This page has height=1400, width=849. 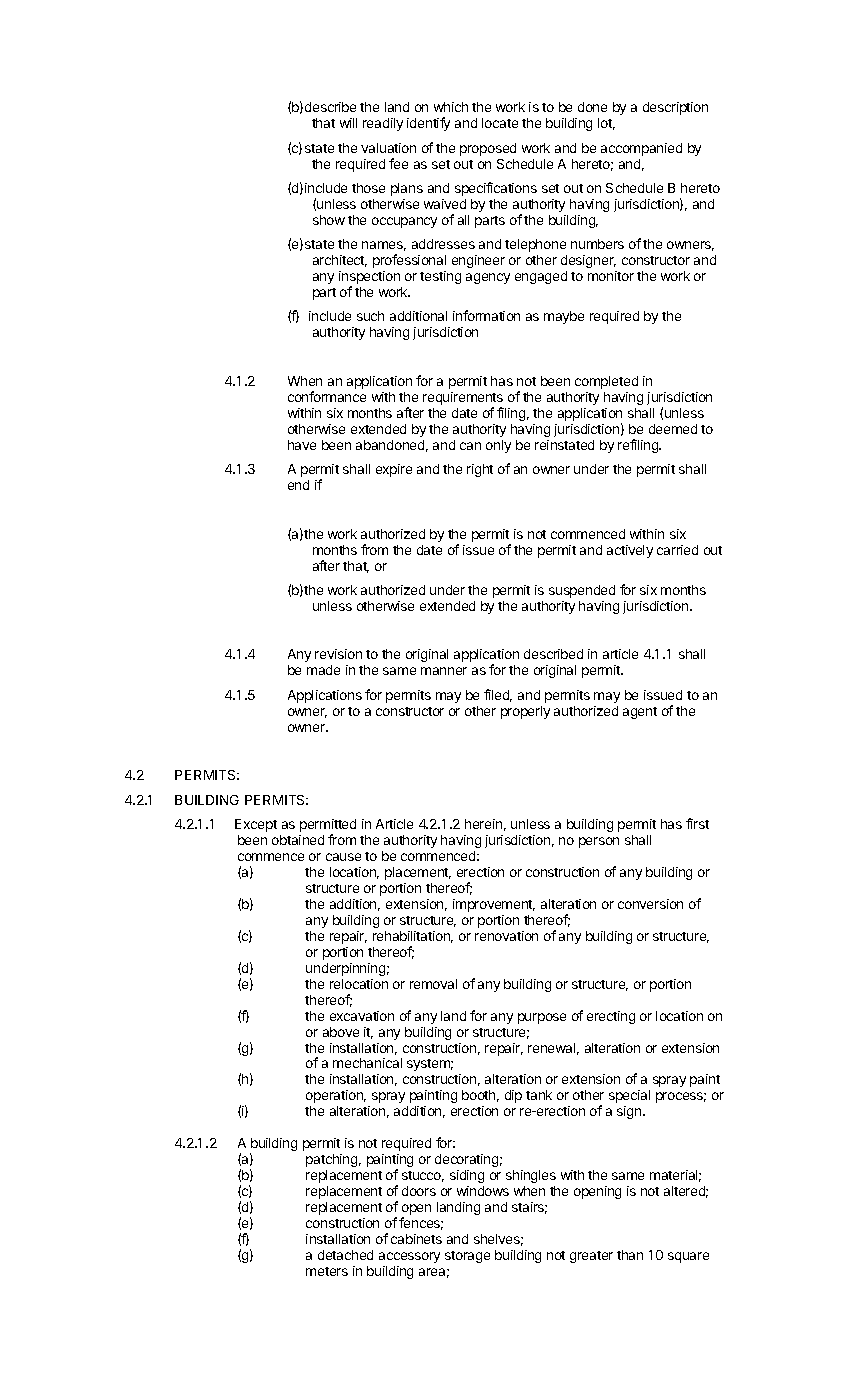 I want to click on storage, so click(x=467, y=1257).
